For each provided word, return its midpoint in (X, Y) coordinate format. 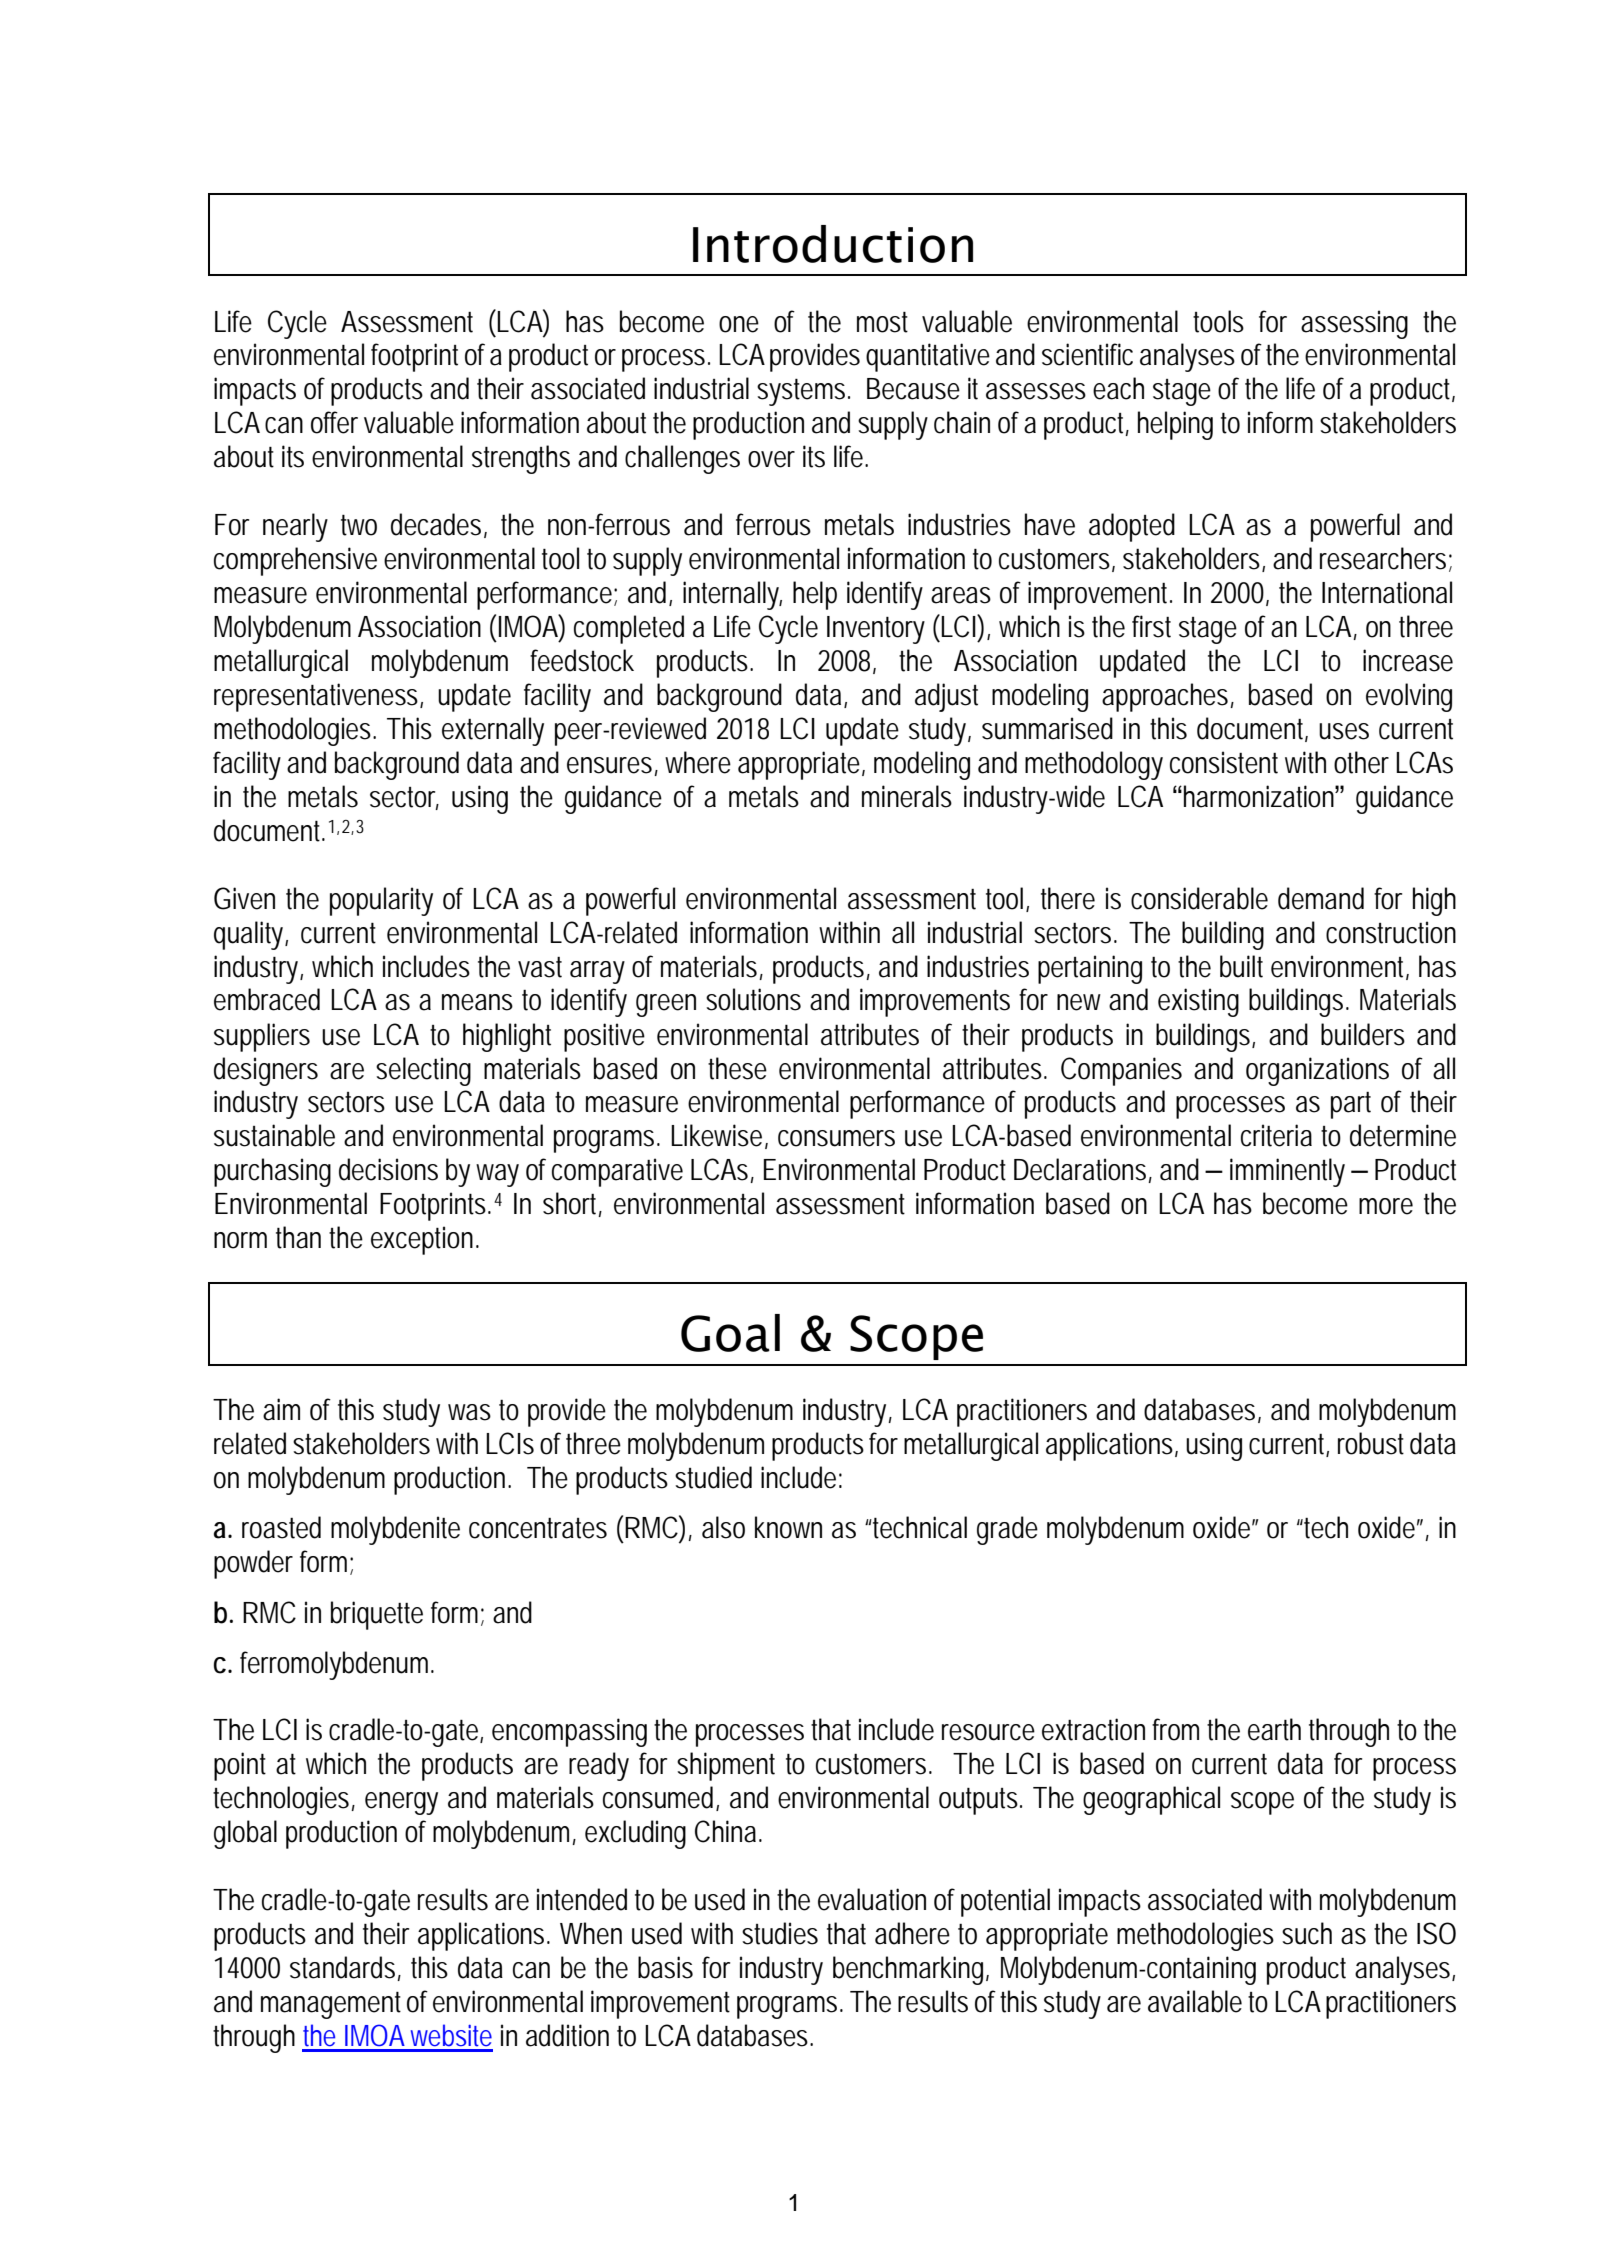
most (882, 322)
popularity (381, 901)
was (469, 1412)
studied (713, 1477)
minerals (907, 796)
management (331, 2005)
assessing (1354, 324)
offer (334, 422)
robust (1371, 1443)
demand (1321, 898)
